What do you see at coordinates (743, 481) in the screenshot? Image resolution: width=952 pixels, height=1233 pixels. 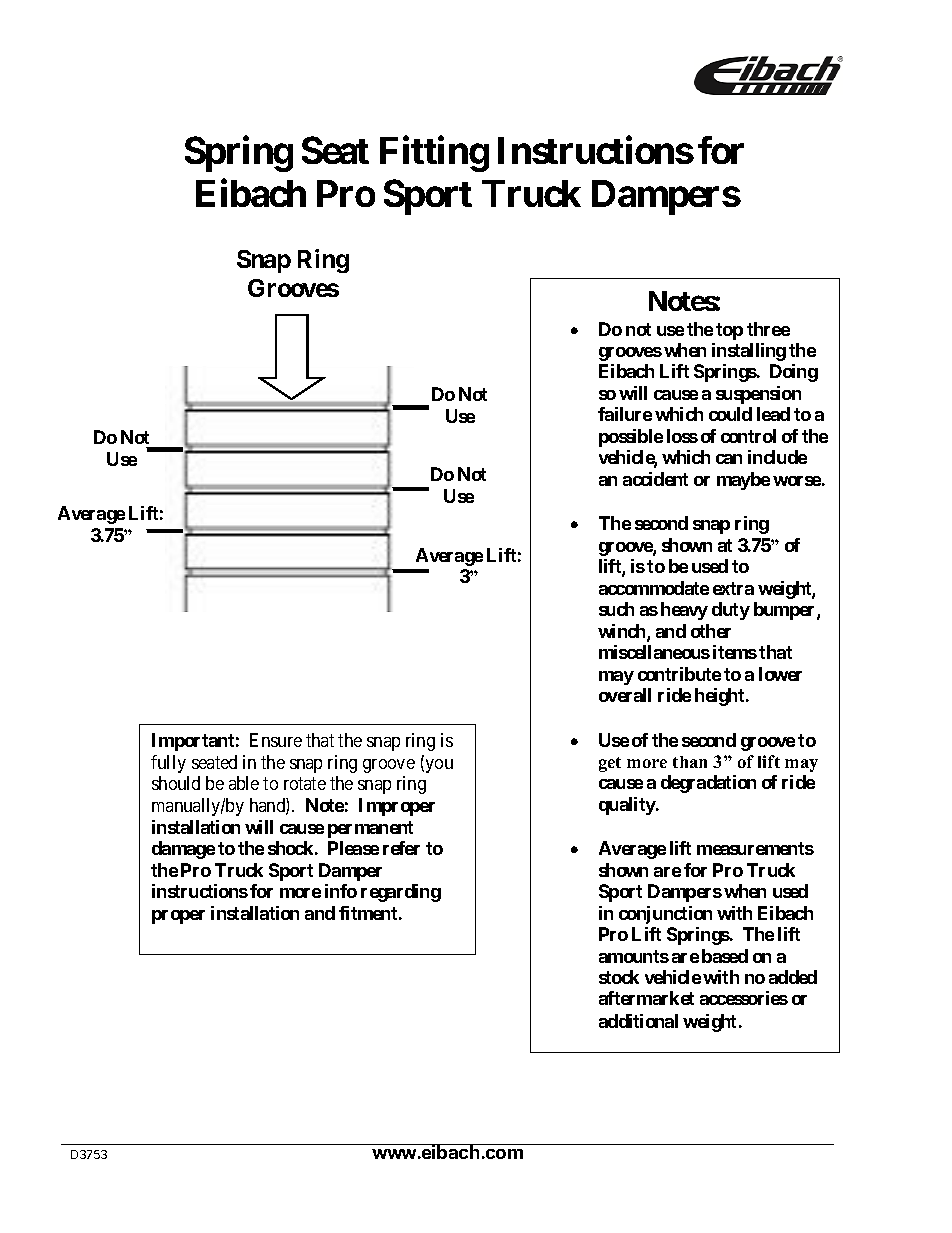 I see `maybe` at bounding box center [743, 481].
